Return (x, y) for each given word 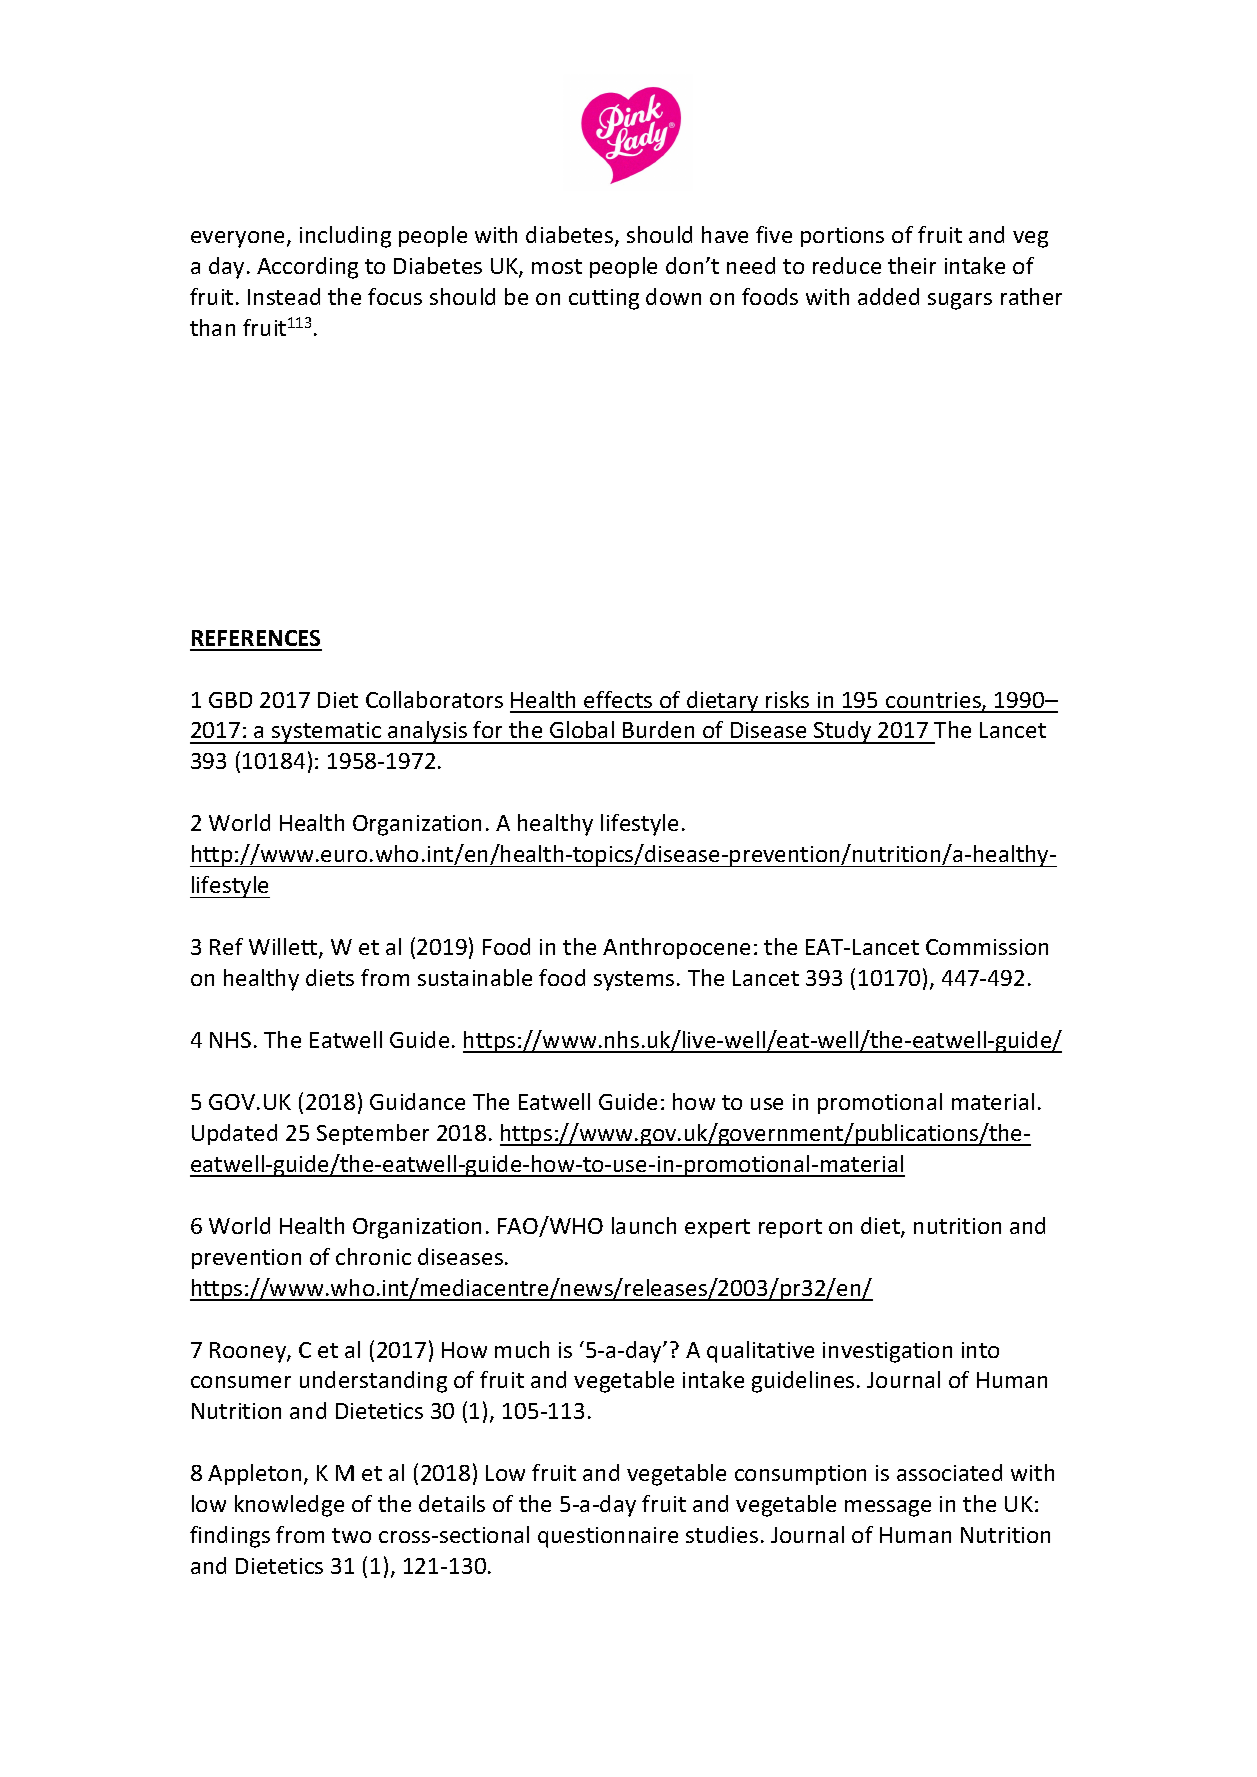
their (912, 265)
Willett (284, 948)
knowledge (289, 1506)
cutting (604, 299)
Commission (987, 947)
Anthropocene (676, 948)
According (307, 268)
